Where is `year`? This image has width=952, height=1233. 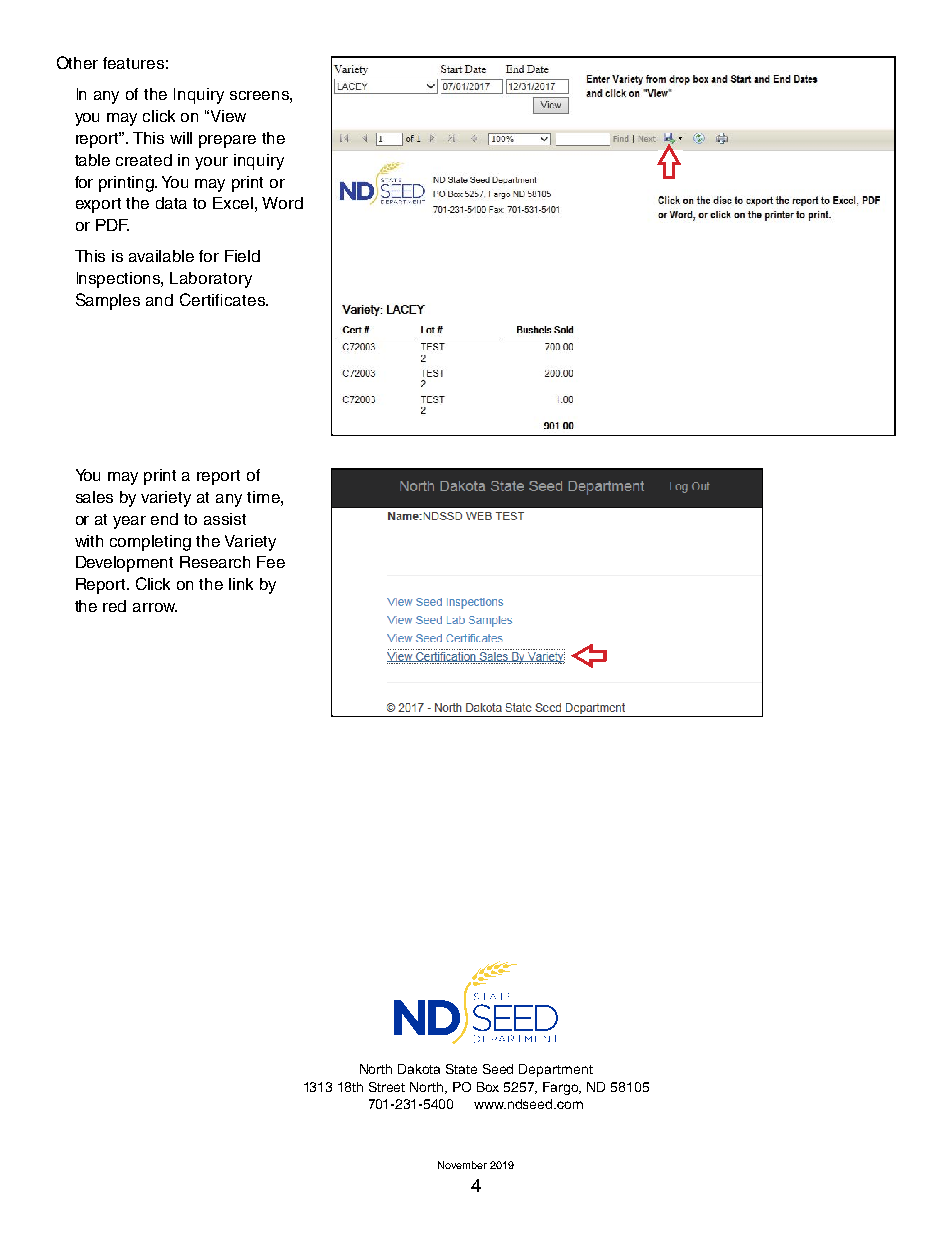
year is located at coordinates (129, 522).
